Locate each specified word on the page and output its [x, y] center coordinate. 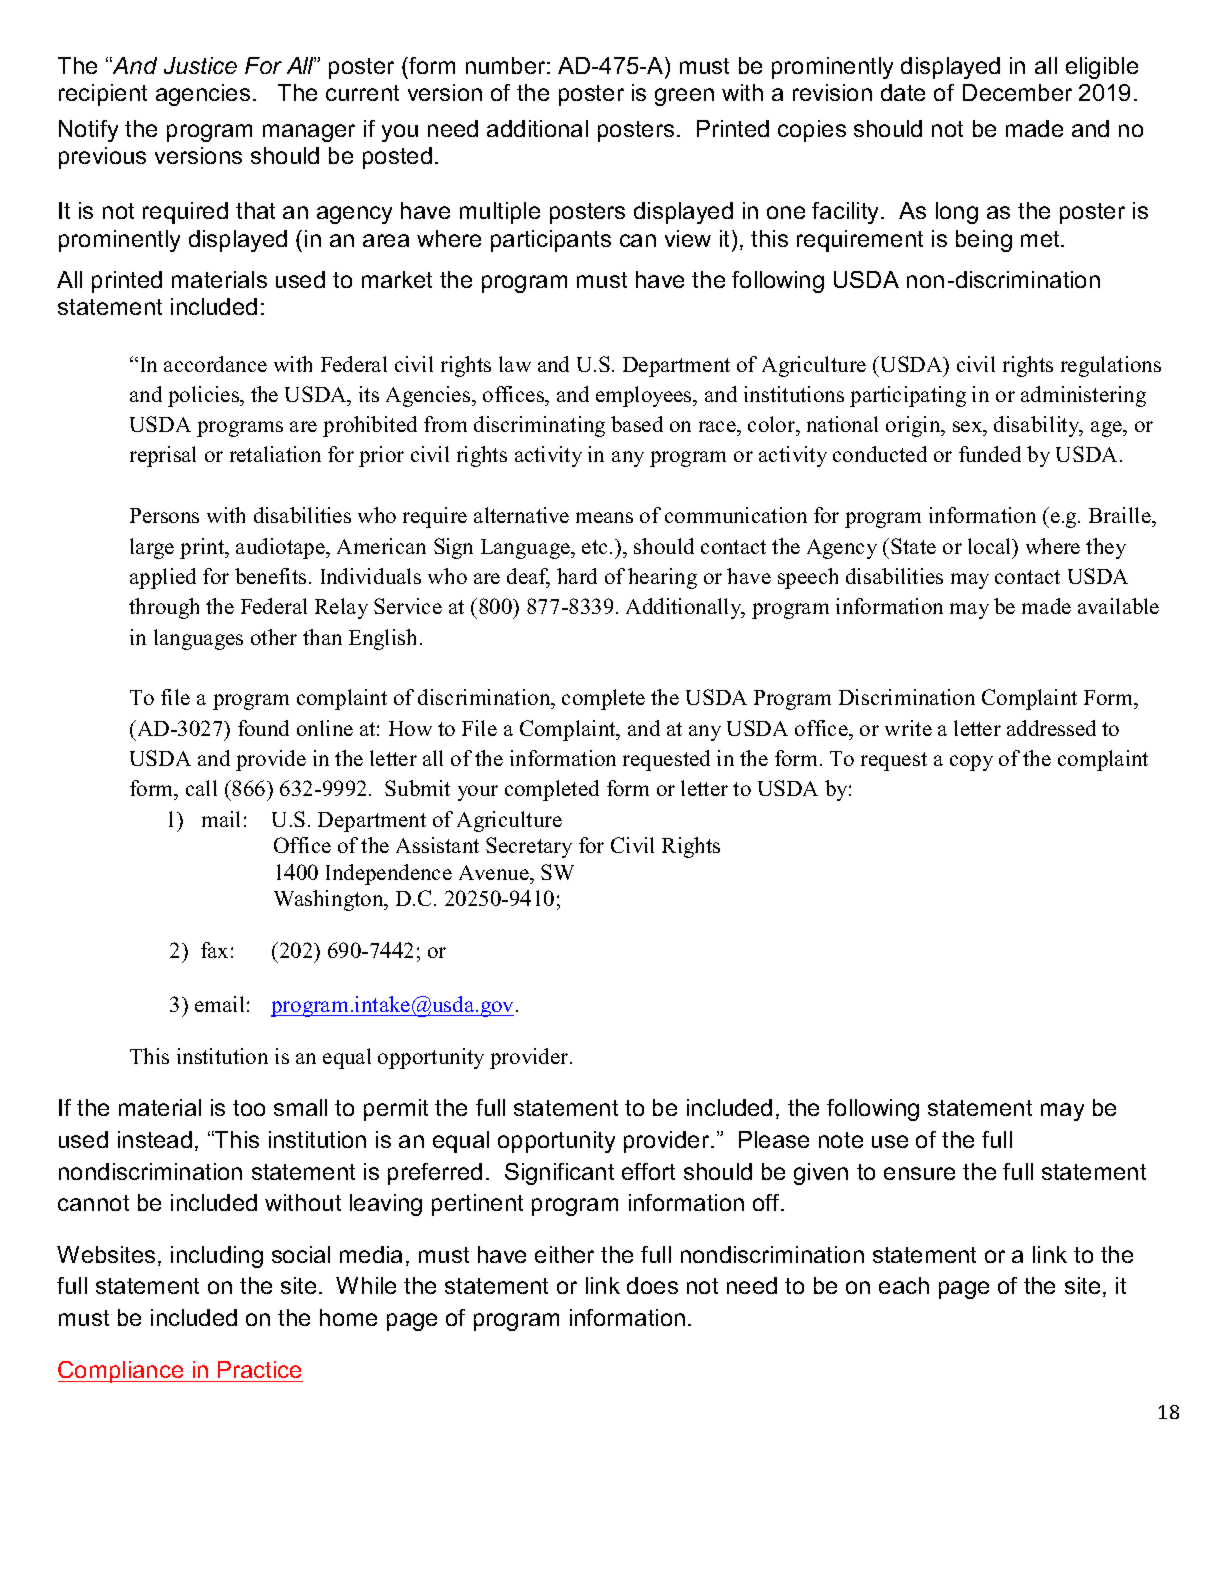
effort [648, 1171]
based [637, 424]
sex [969, 426]
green [684, 97]
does [652, 1285]
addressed [1051, 728]
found [263, 728]
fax [214, 950]
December [1017, 92]
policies [205, 396]
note [841, 1140]
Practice [259, 1369]
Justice [200, 65]
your [478, 793]
